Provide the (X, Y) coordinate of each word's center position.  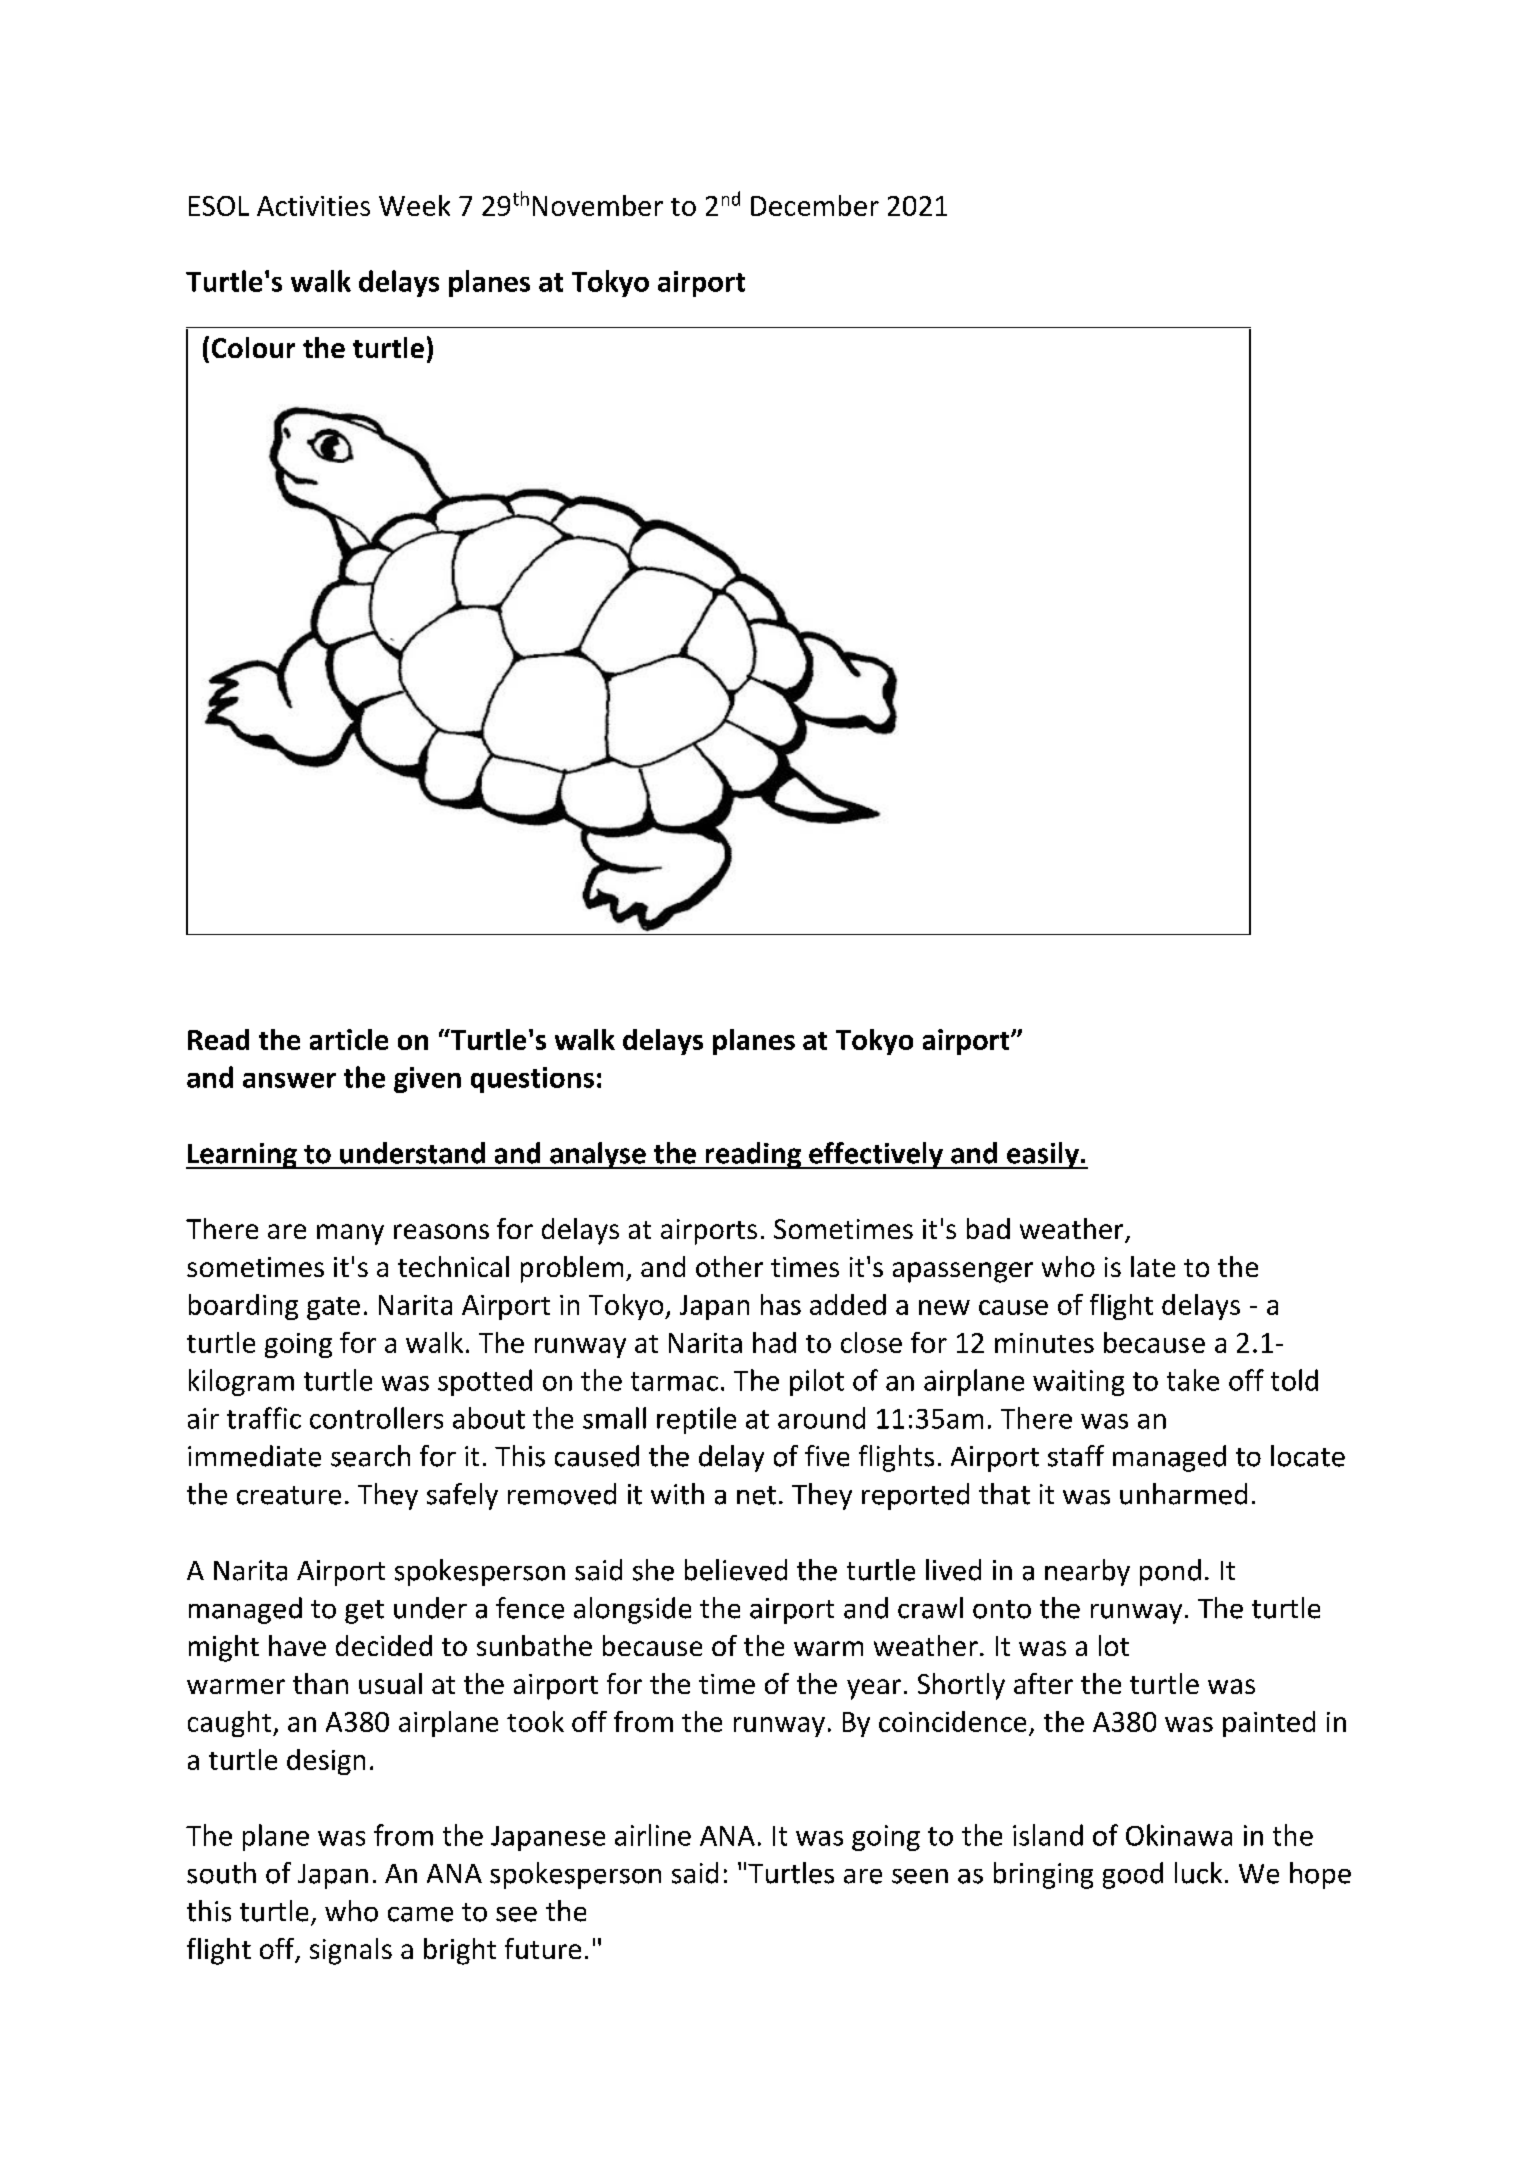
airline (653, 1835)
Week (414, 205)
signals (351, 1951)
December (815, 205)
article (349, 1039)
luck (1198, 1873)
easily (1043, 1155)
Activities (313, 206)
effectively (876, 1155)
